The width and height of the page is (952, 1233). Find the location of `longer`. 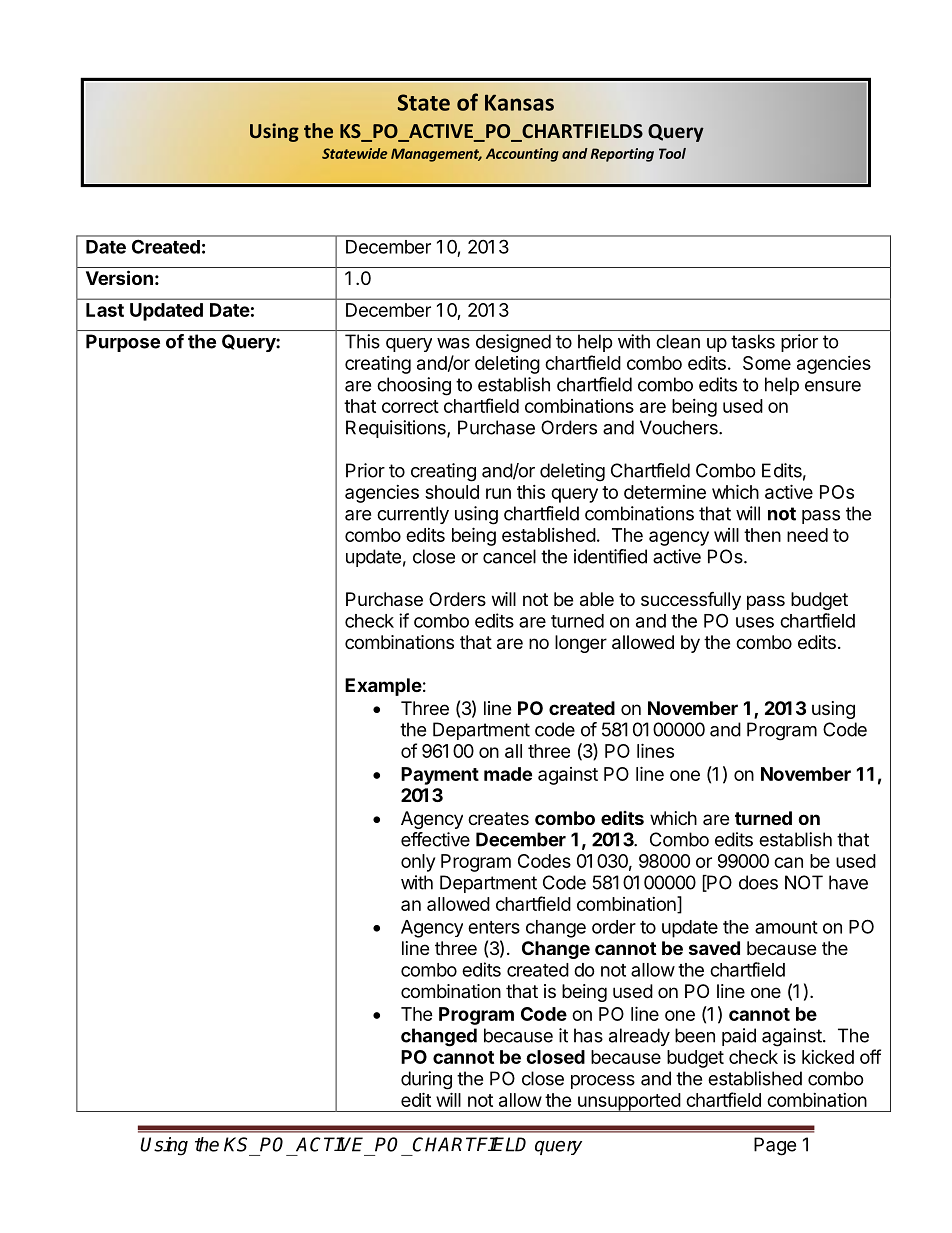

longer is located at coordinates (581, 644).
